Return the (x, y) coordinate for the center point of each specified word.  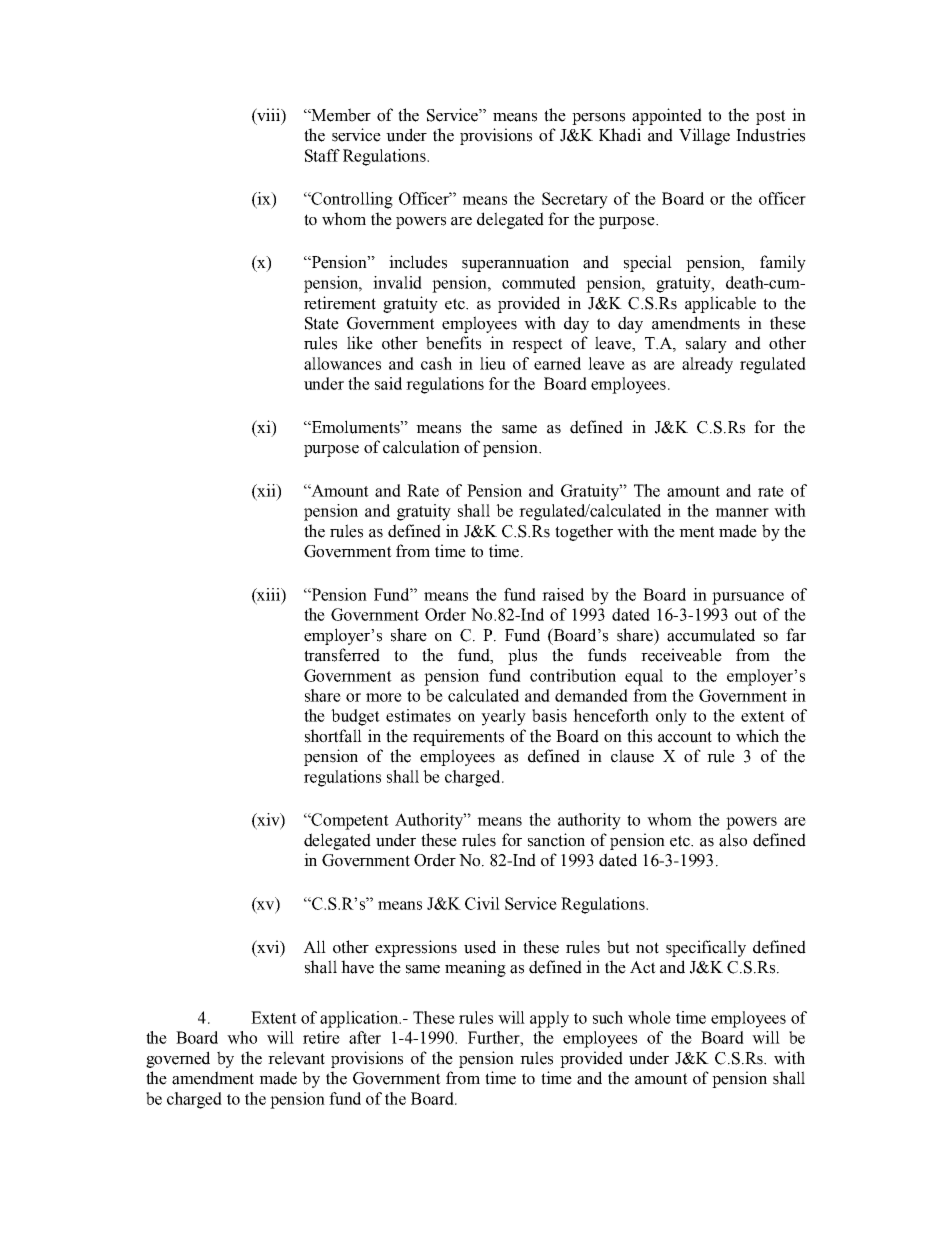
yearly (503, 717)
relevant (296, 1058)
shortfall (333, 736)
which (757, 736)
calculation (421, 447)
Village (704, 136)
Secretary (575, 200)
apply (549, 1019)
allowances (342, 363)
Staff (322, 155)
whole (649, 1017)
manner (742, 512)
